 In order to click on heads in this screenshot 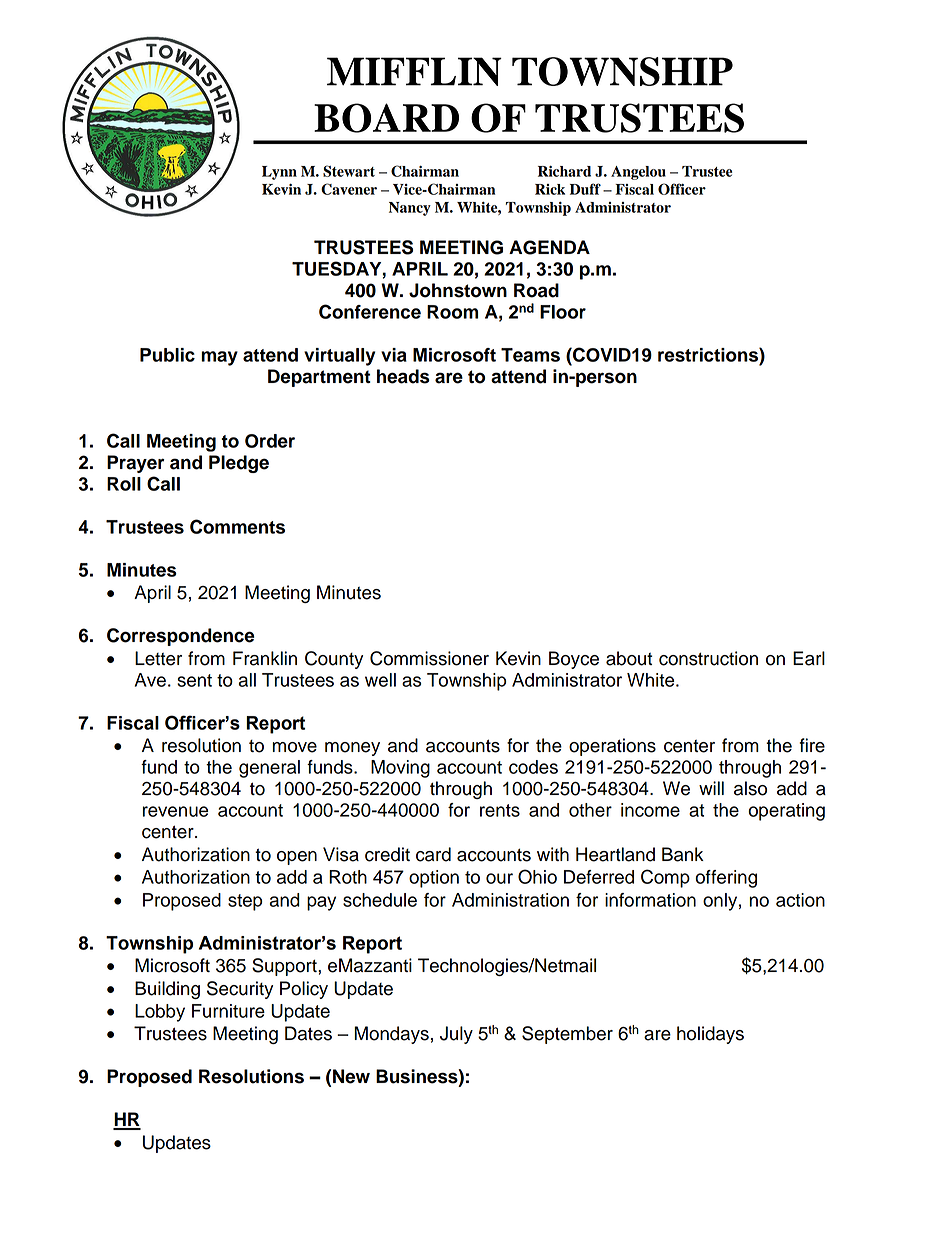, I will do `click(403, 376)`.
